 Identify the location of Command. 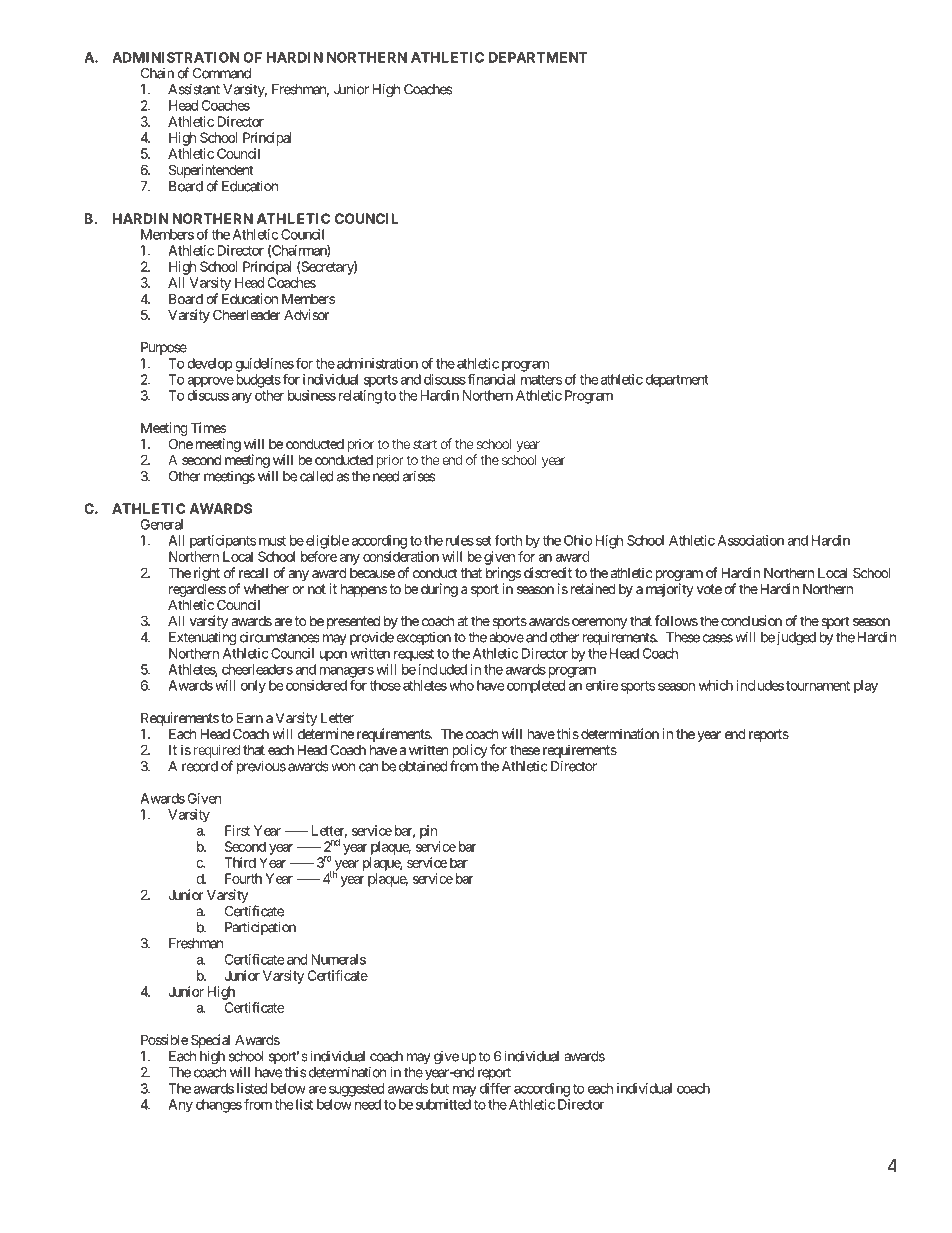
(222, 73).
